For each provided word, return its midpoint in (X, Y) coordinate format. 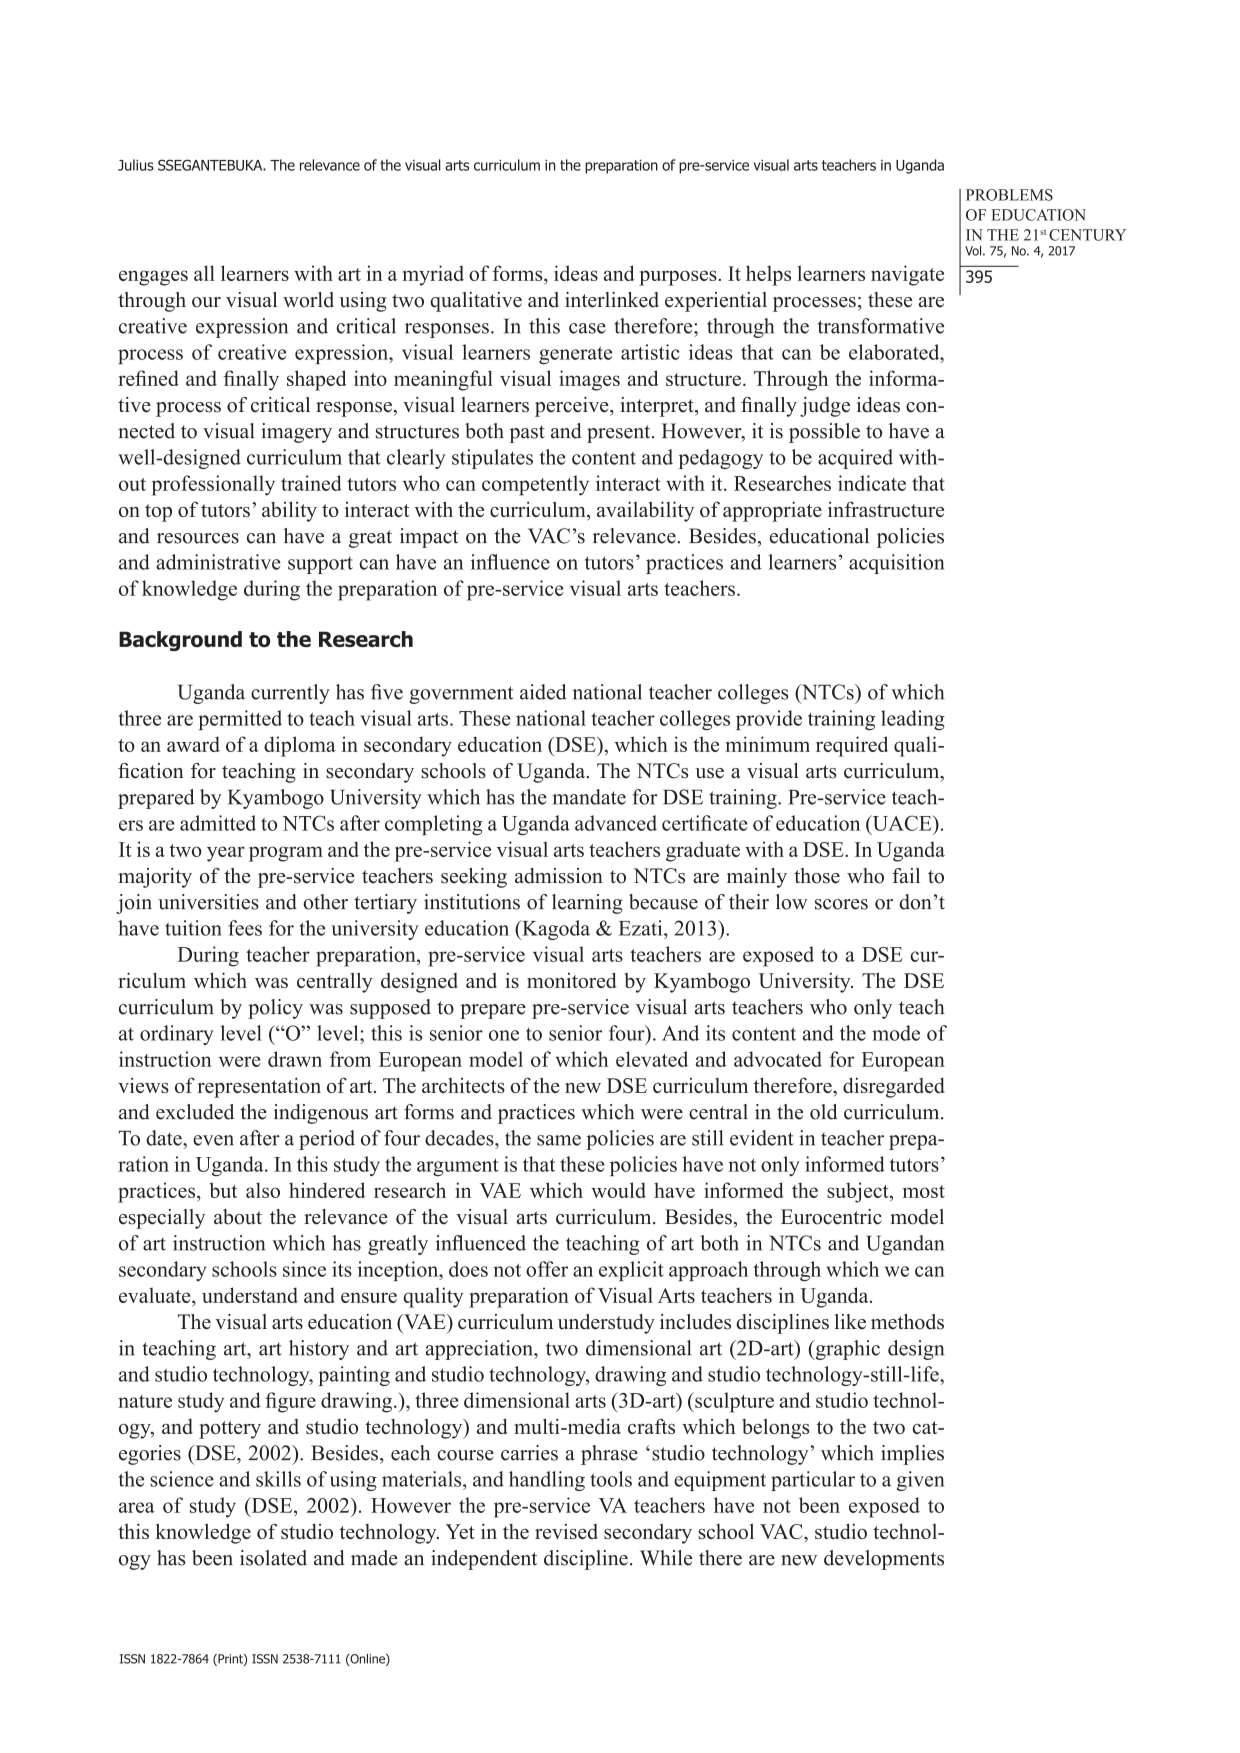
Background (180, 641)
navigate (907, 275)
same (559, 1140)
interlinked (612, 300)
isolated (273, 1558)
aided (543, 692)
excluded (195, 1112)
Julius (136, 165)
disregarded (894, 1087)
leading (913, 720)
